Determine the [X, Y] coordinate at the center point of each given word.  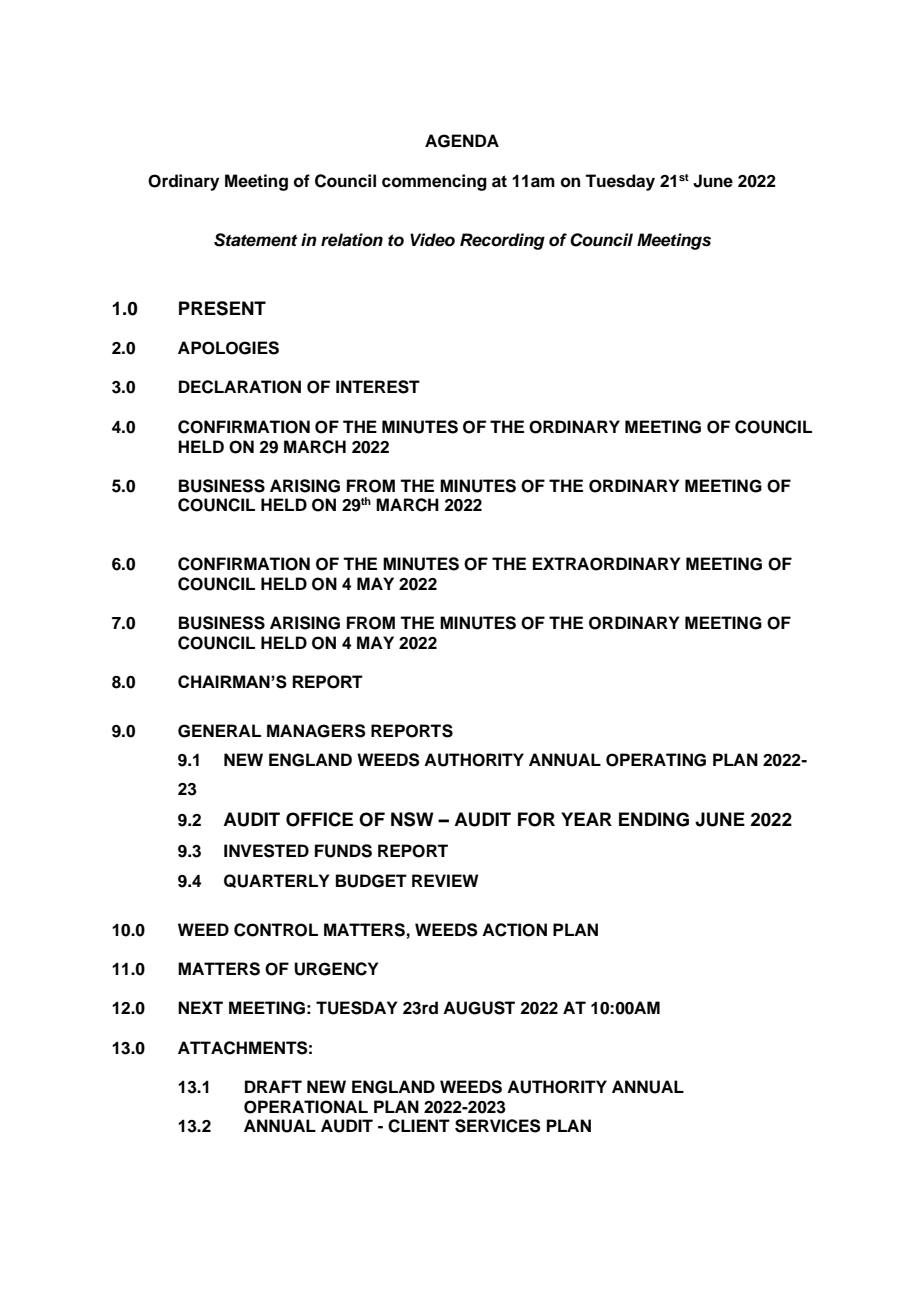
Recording [502, 241]
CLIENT [419, 1126]
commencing [434, 182]
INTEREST [378, 387]
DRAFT [273, 1086]
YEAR [586, 819]
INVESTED [266, 851]
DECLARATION [240, 387]
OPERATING [656, 760]
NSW [412, 819]
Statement [255, 240]
